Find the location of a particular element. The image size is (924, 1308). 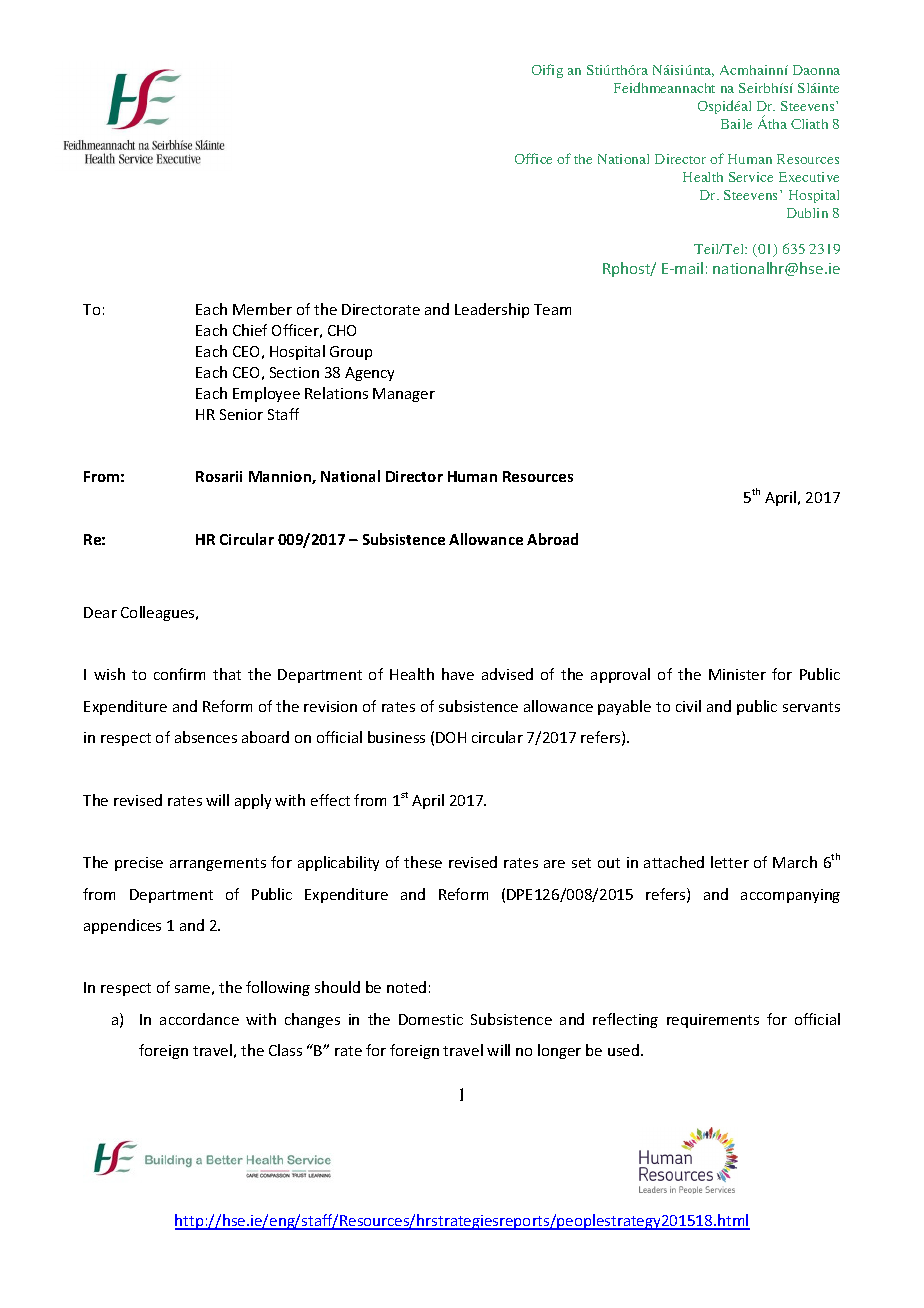

civil is located at coordinates (688, 706).
